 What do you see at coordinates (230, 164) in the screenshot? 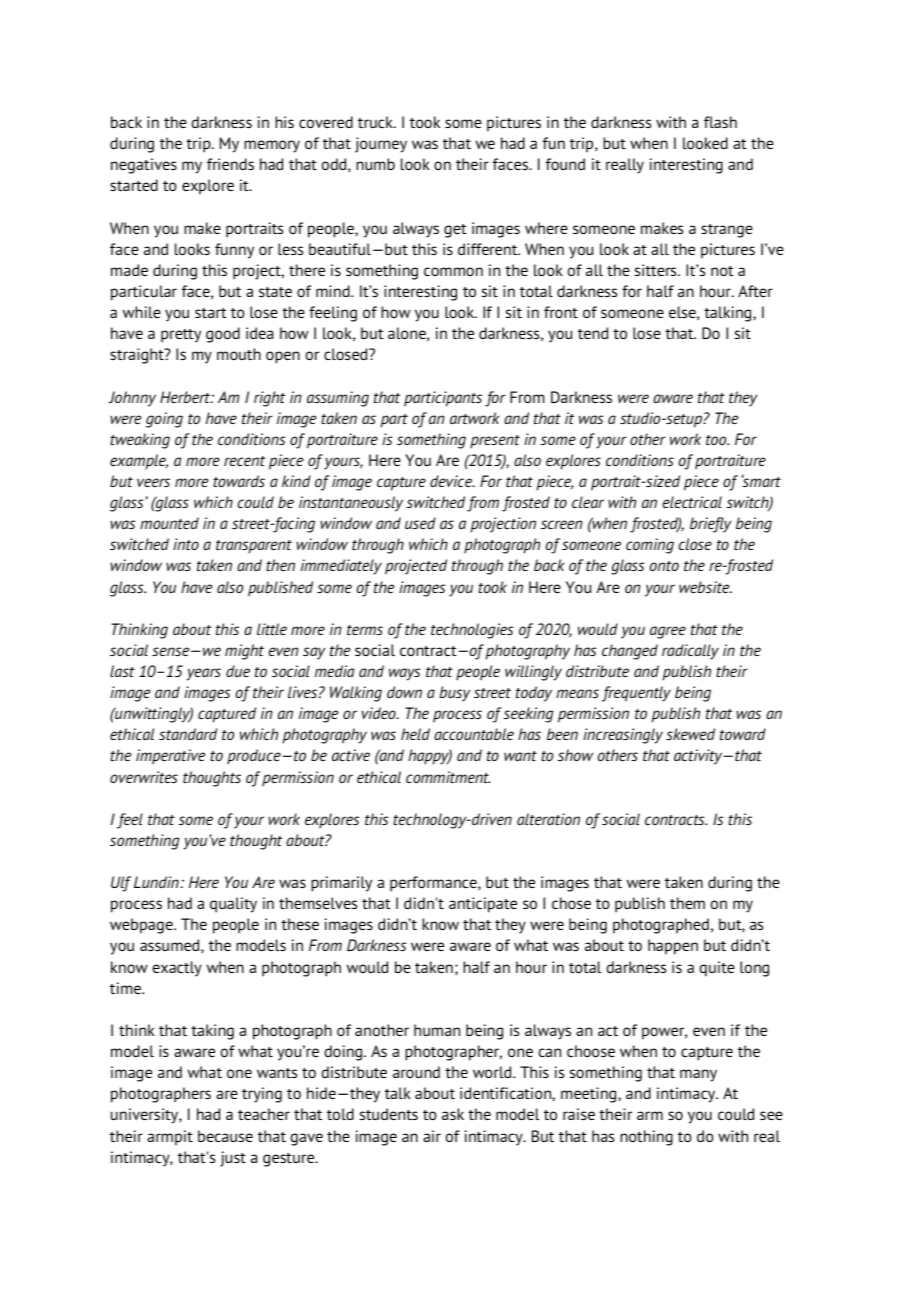
I see `friends` at bounding box center [230, 164].
